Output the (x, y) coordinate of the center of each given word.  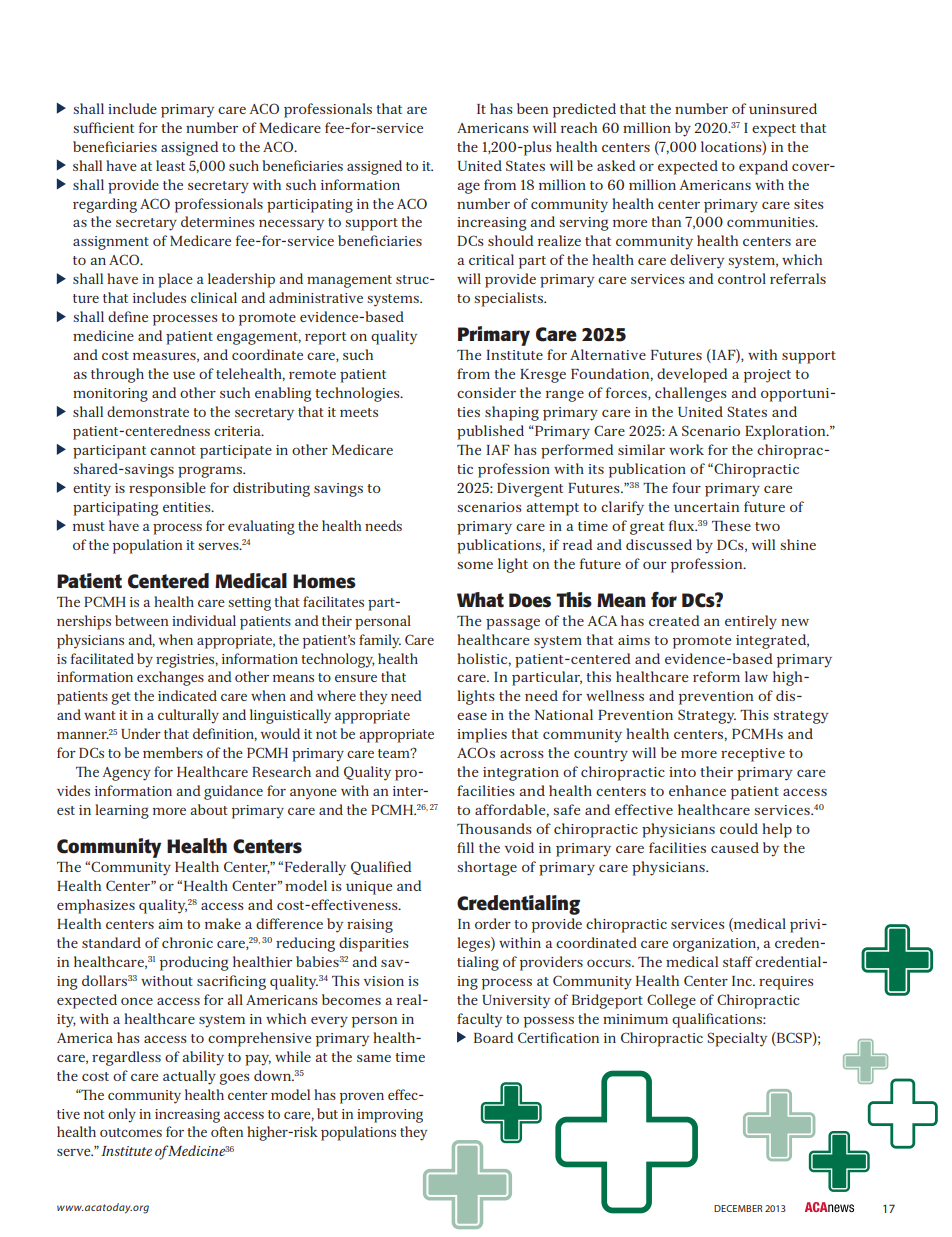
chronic (187, 942)
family (380, 641)
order (493, 923)
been (532, 108)
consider (486, 392)
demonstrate (148, 411)
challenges (691, 394)
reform (716, 676)
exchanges (170, 678)
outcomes (131, 1132)
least (170, 165)
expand (763, 167)
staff (738, 961)
